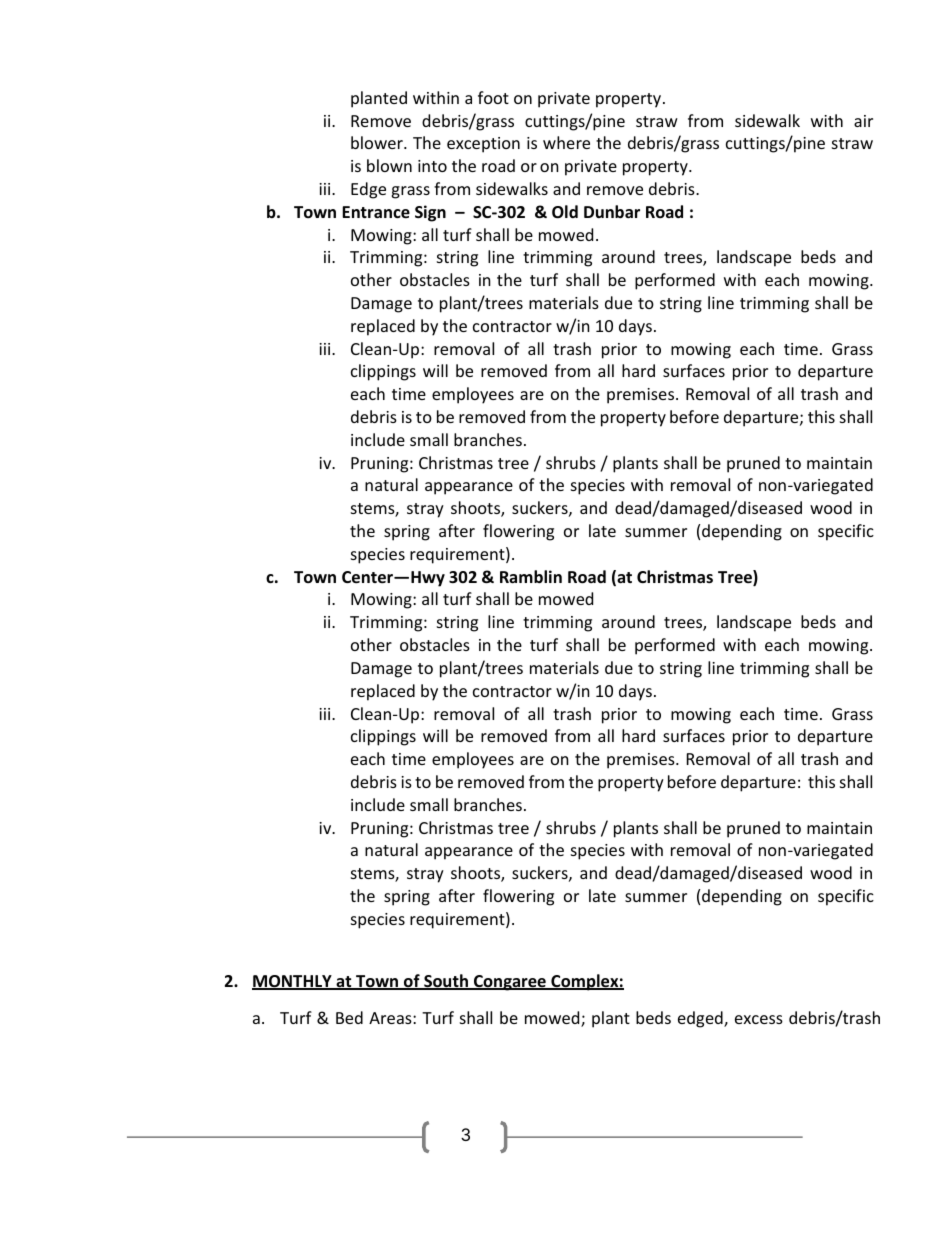 The image size is (952, 1233). Describe the element at coordinates (293, 982) in the screenshot. I see `MONTHLY` at that location.
